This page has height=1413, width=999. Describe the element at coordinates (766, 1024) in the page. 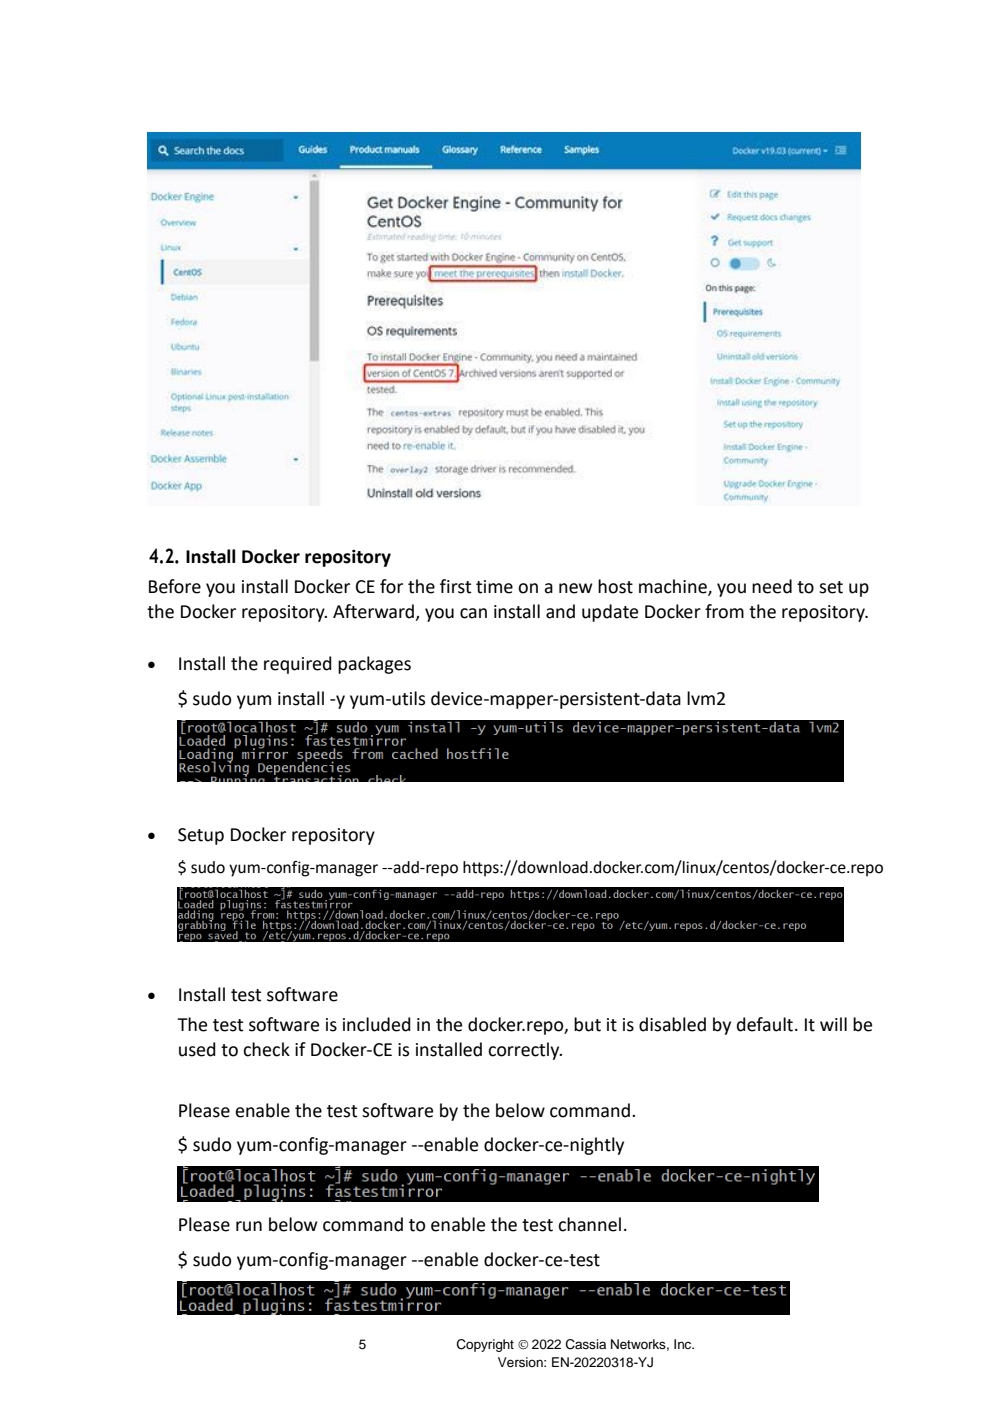

I see `default` at that location.
